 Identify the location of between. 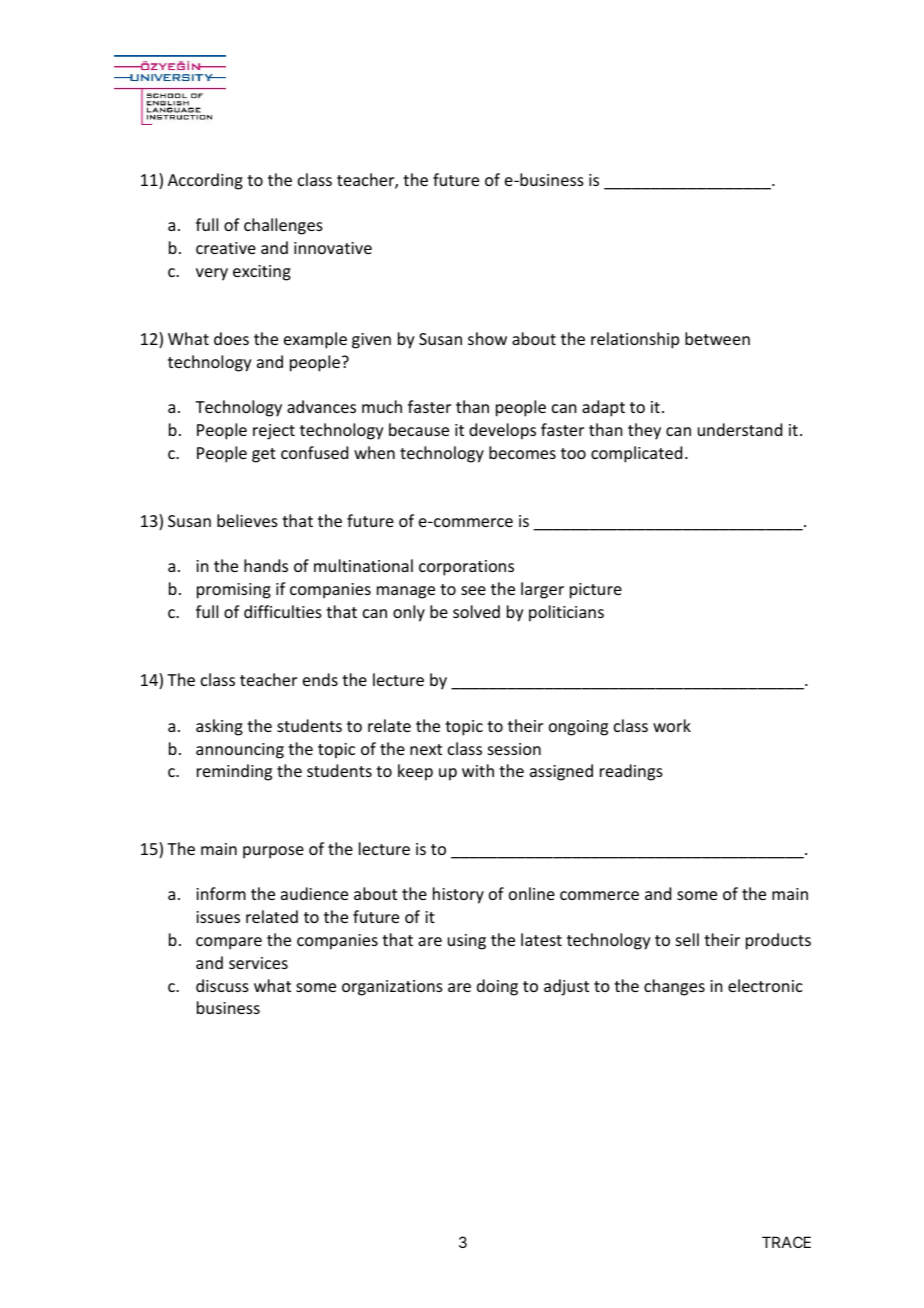
(717, 338).
